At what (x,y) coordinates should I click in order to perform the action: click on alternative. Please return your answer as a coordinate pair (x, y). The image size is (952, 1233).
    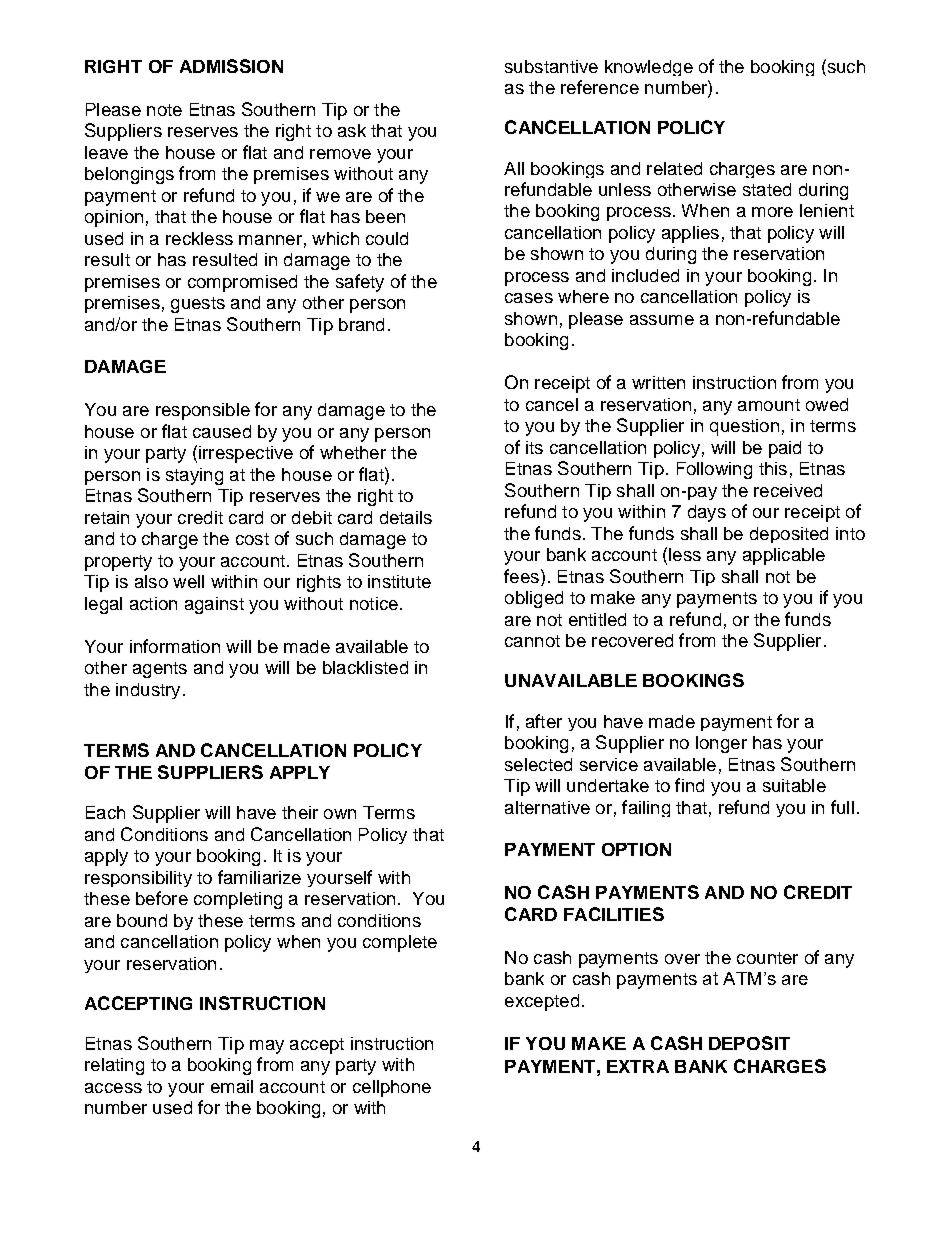
    Looking at the image, I should click on (547, 807).
